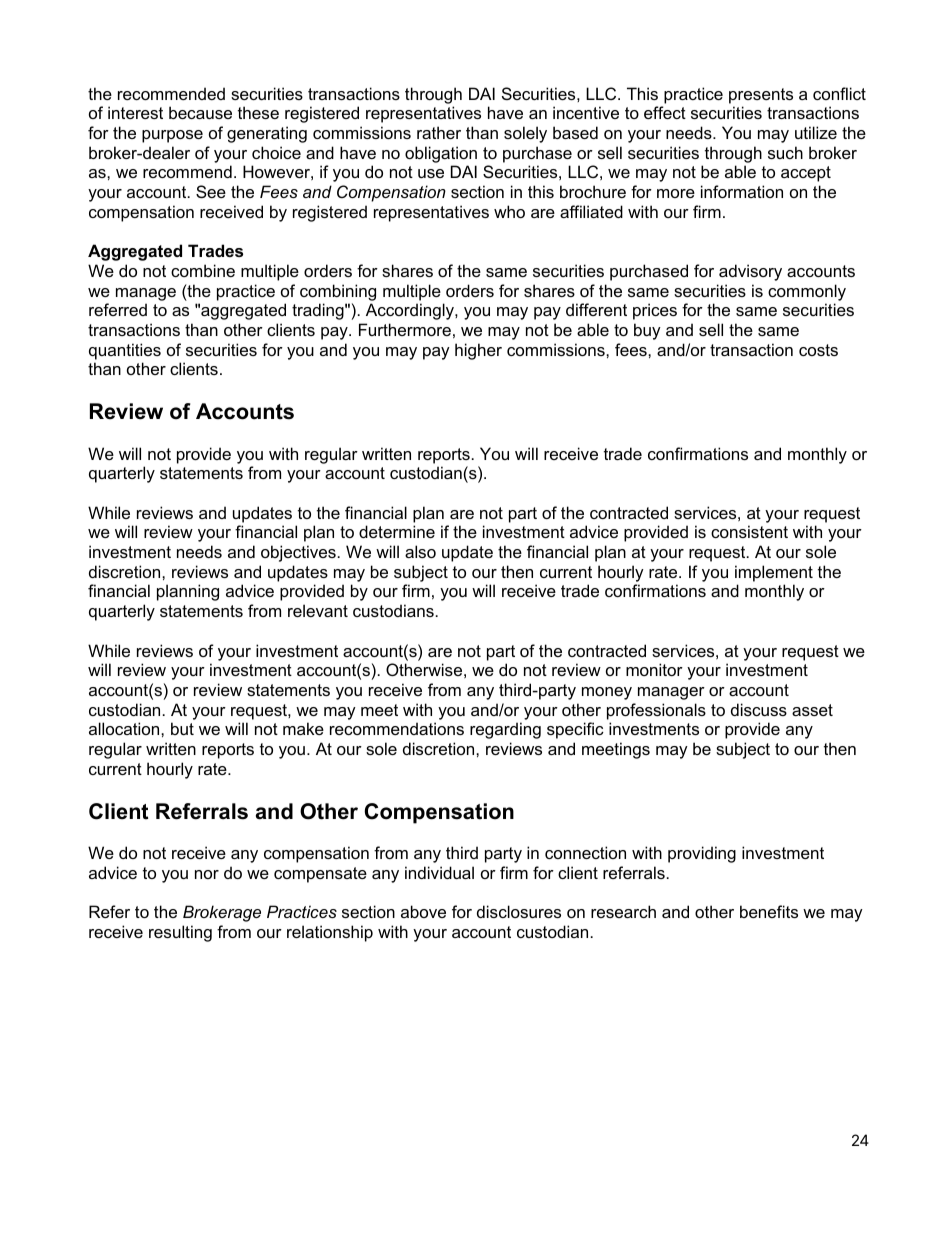 Image resolution: width=952 pixels, height=1233 pixels. Describe the element at coordinates (182, 728) in the page. I see `but` at that location.
